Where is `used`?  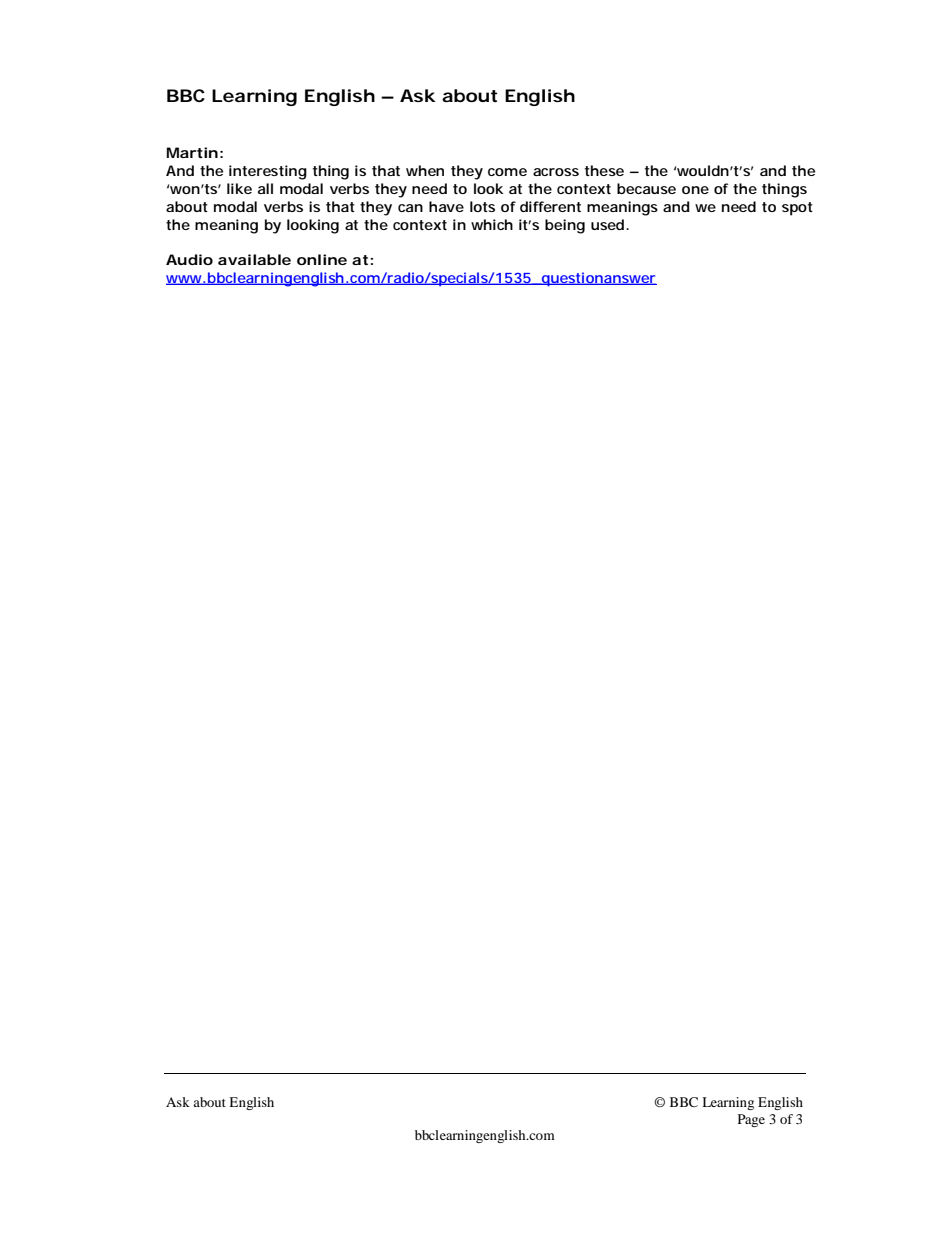
used is located at coordinates (607, 224).
